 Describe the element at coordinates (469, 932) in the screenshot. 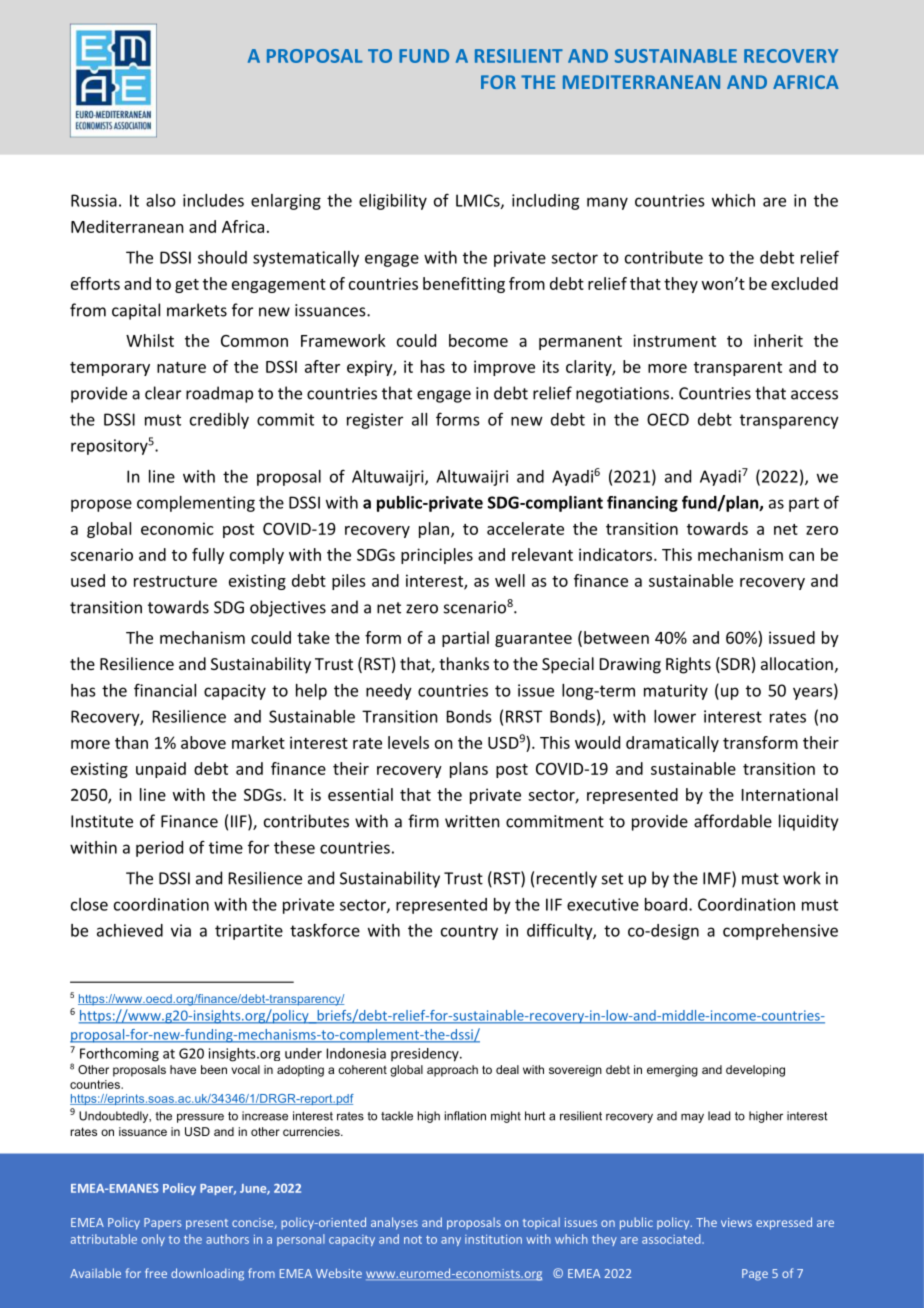

I see `country` at that location.
